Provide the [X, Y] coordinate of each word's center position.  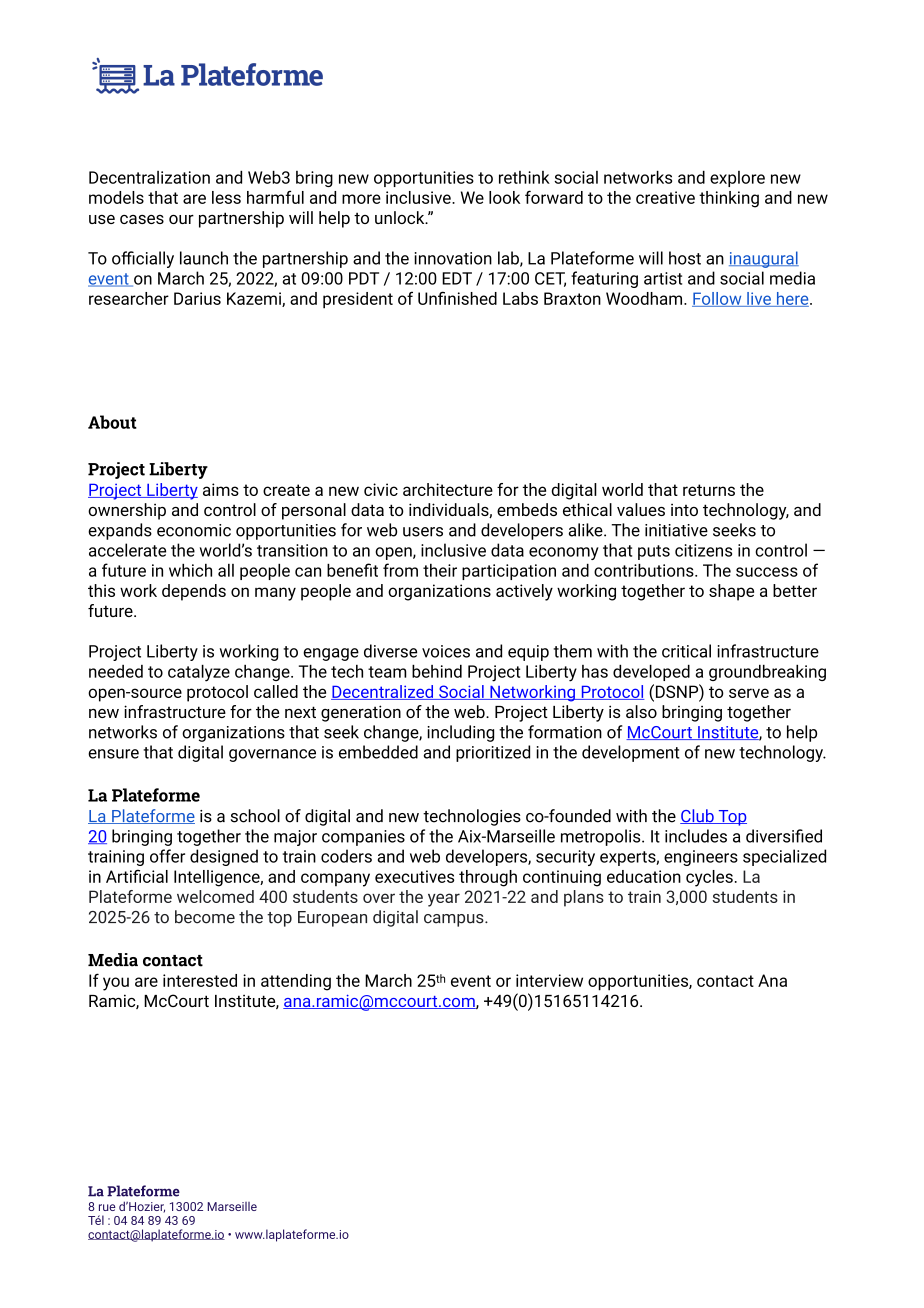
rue [107, 1207]
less [226, 197]
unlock [401, 217]
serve [749, 693]
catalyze [199, 673]
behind [437, 671]
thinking [729, 199]
